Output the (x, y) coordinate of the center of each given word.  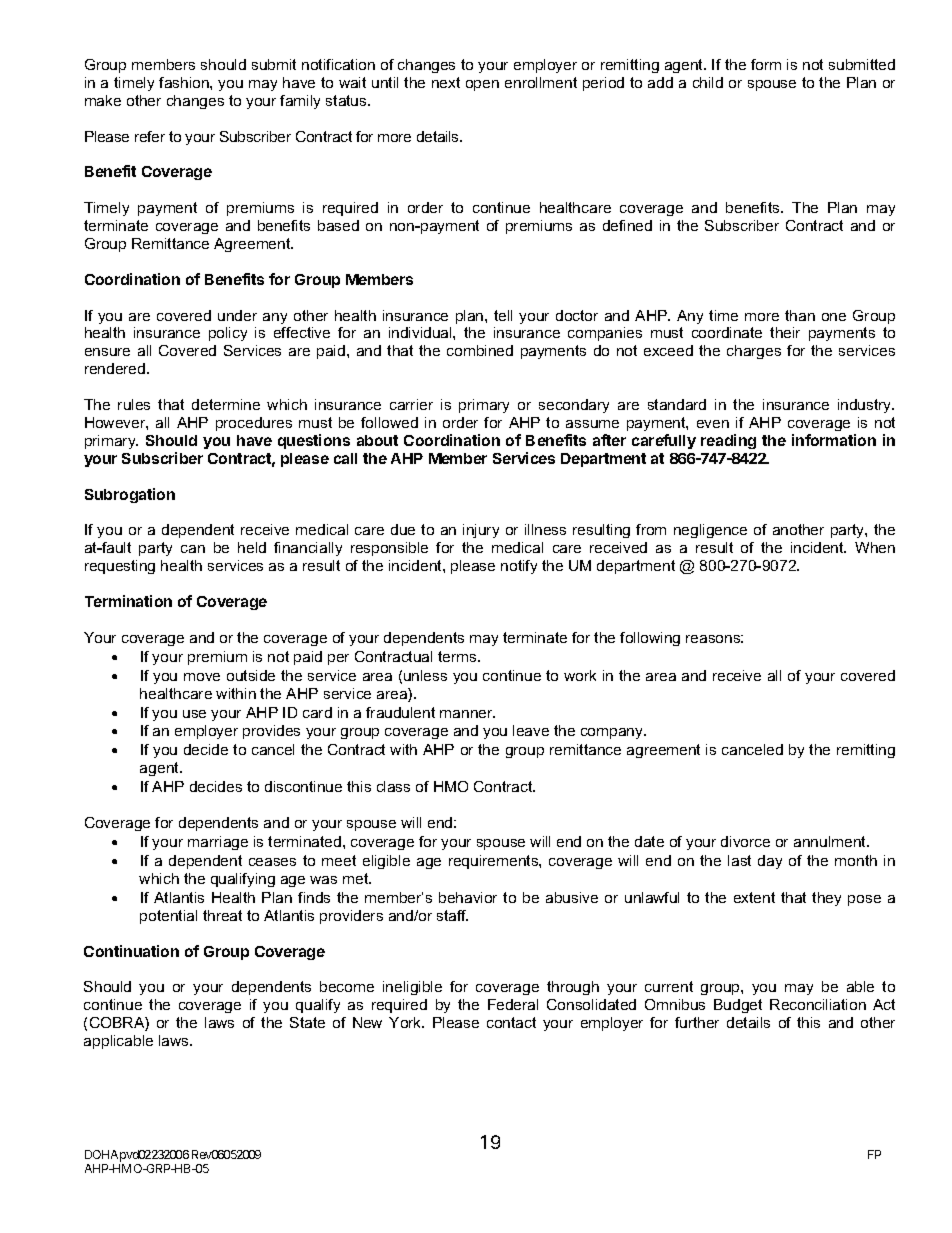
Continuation (131, 951)
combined (480, 350)
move (202, 677)
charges (754, 352)
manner (467, 714)
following (650, 639)
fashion (185, 82)
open (482, 85)
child (708, 82)
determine (226, 404)
